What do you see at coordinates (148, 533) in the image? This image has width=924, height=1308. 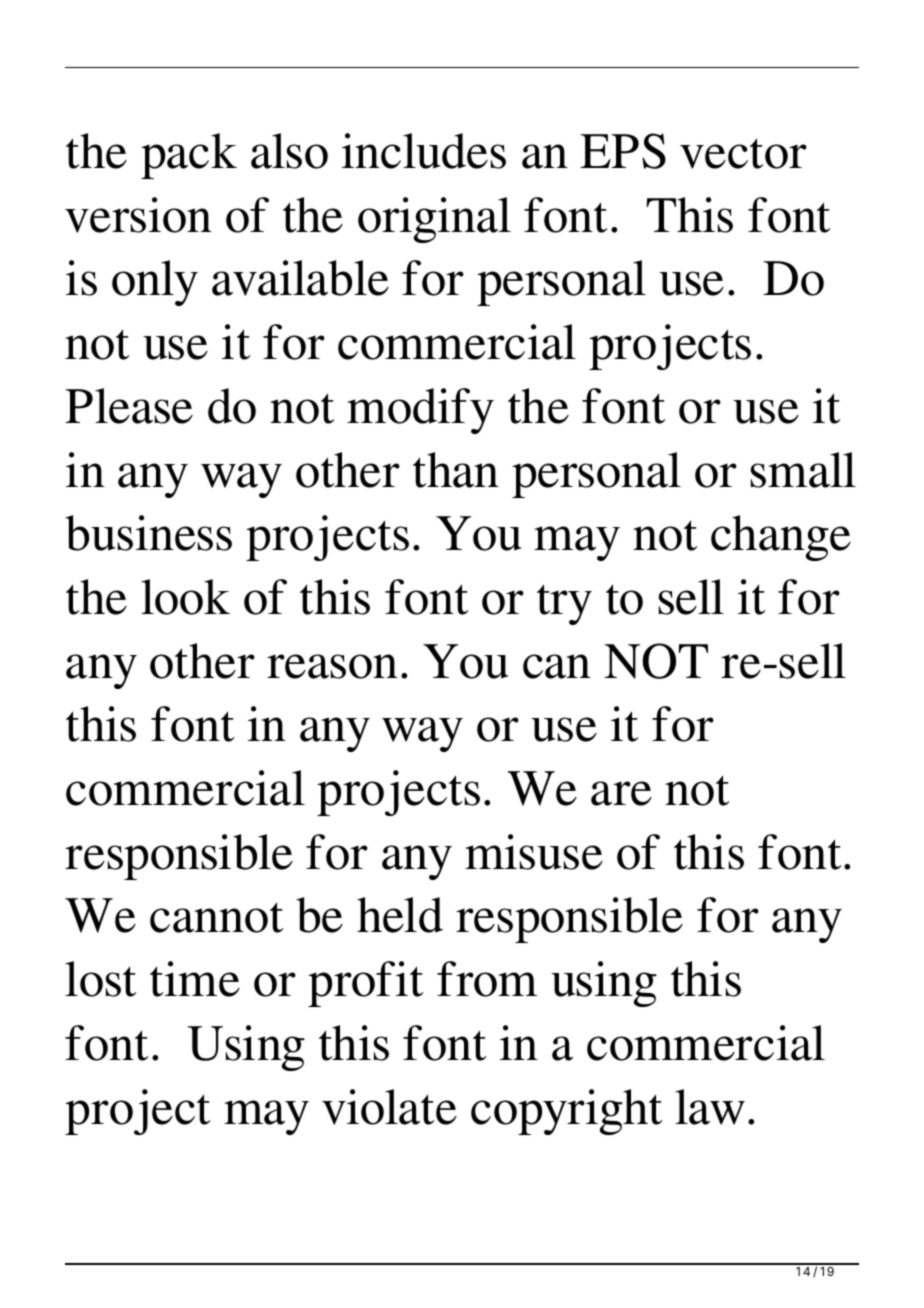 I see `business` at bounding box center [148, 533].
